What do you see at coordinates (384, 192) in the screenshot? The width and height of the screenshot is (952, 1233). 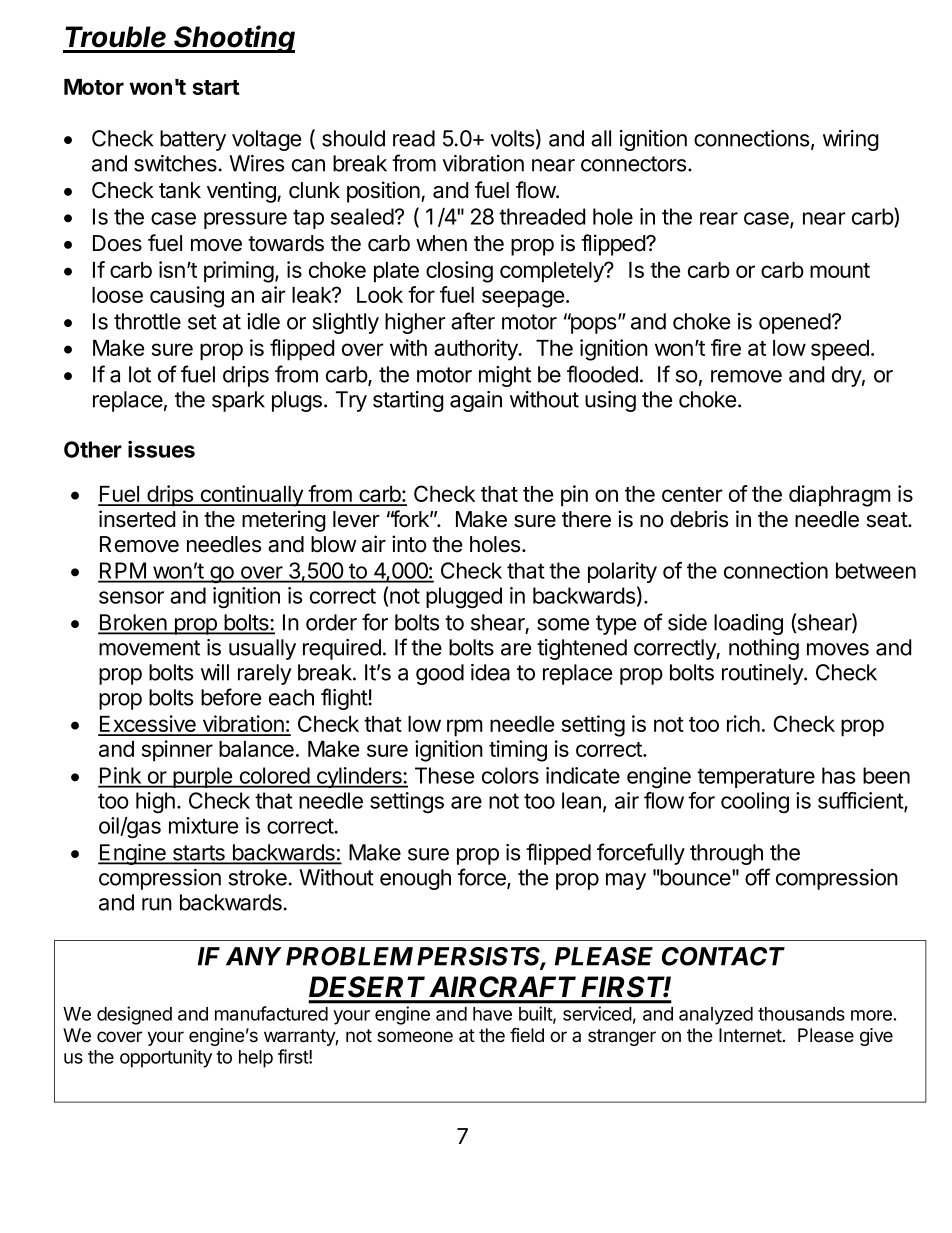 I see `position` at bounding box center [384, 192].
